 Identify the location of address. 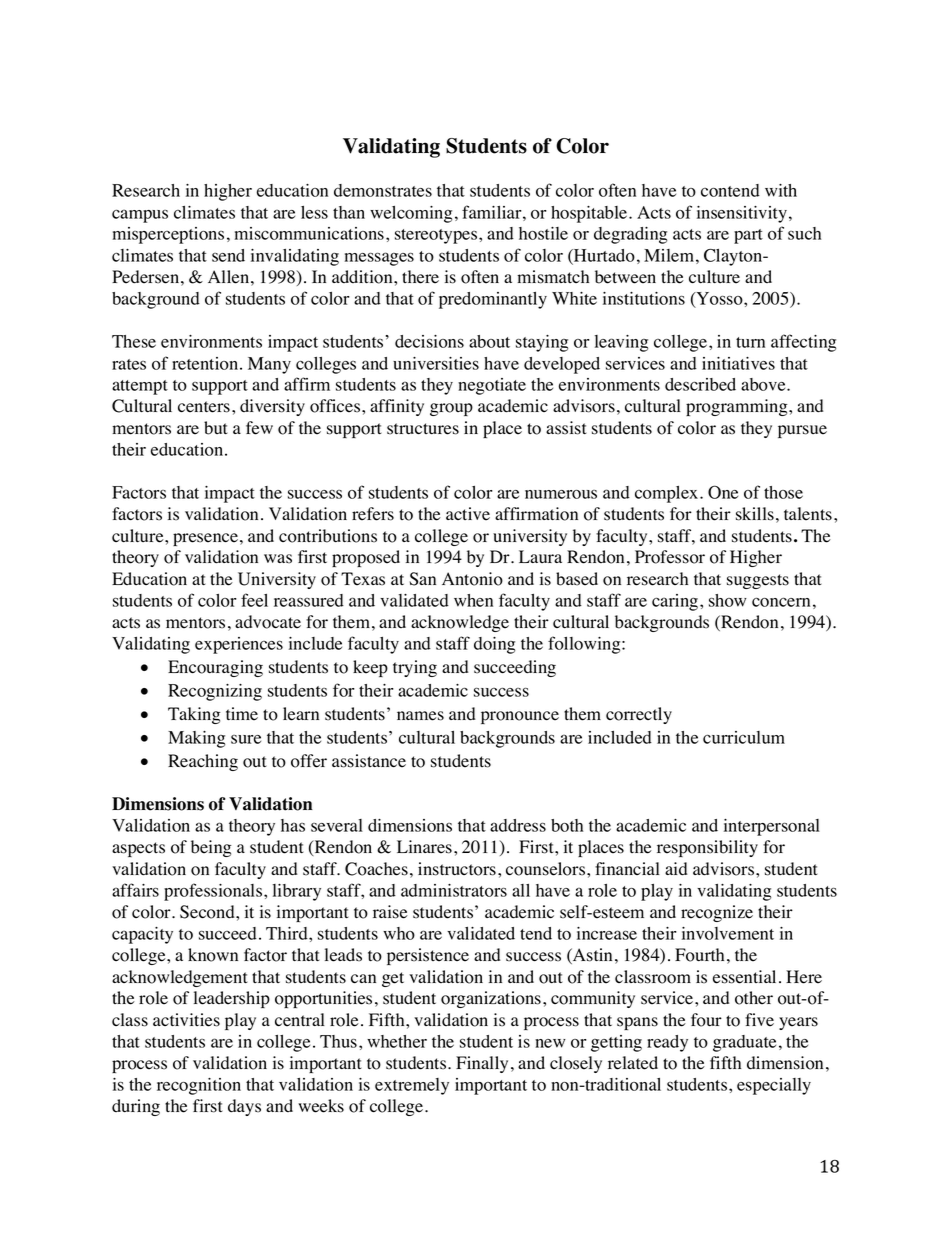
(518, 825).
